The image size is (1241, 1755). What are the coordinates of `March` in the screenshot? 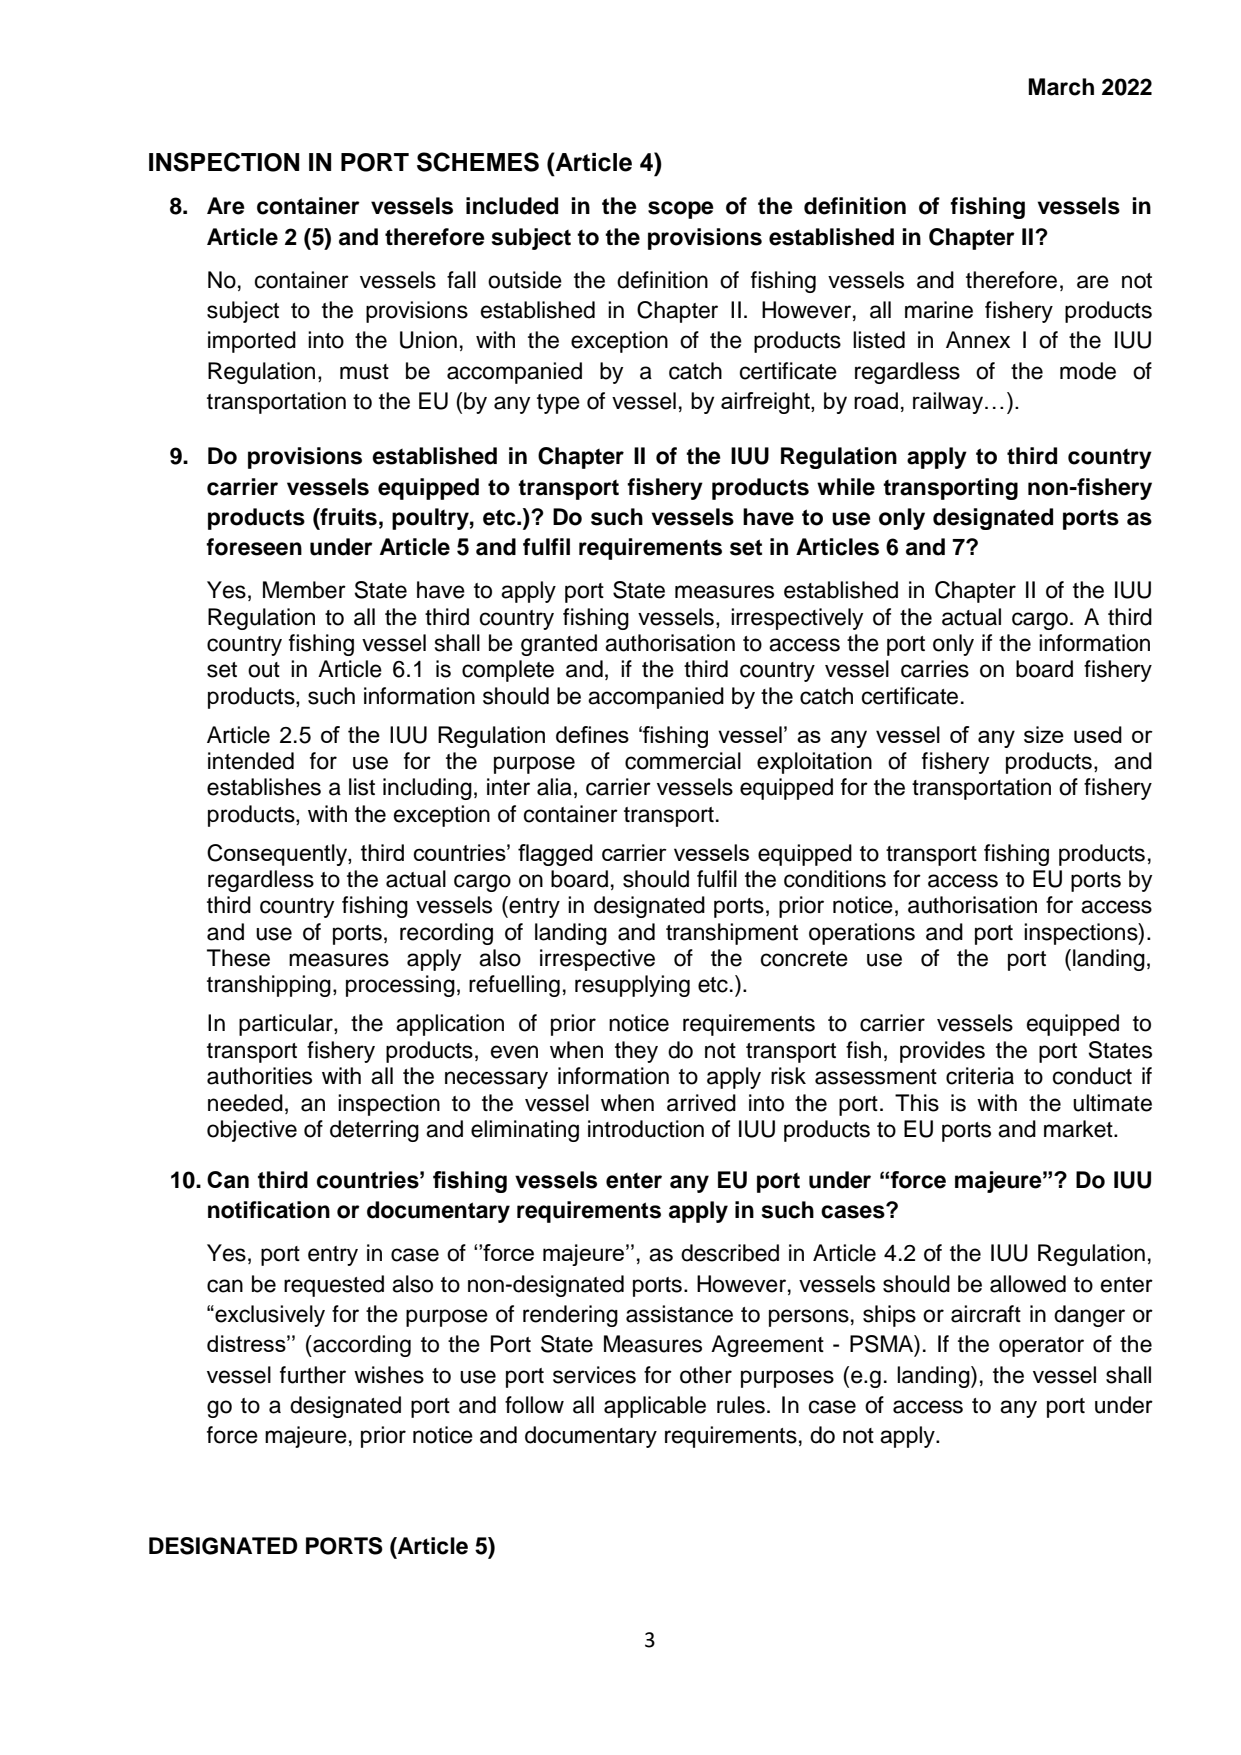 It's located at (1061, 87).
